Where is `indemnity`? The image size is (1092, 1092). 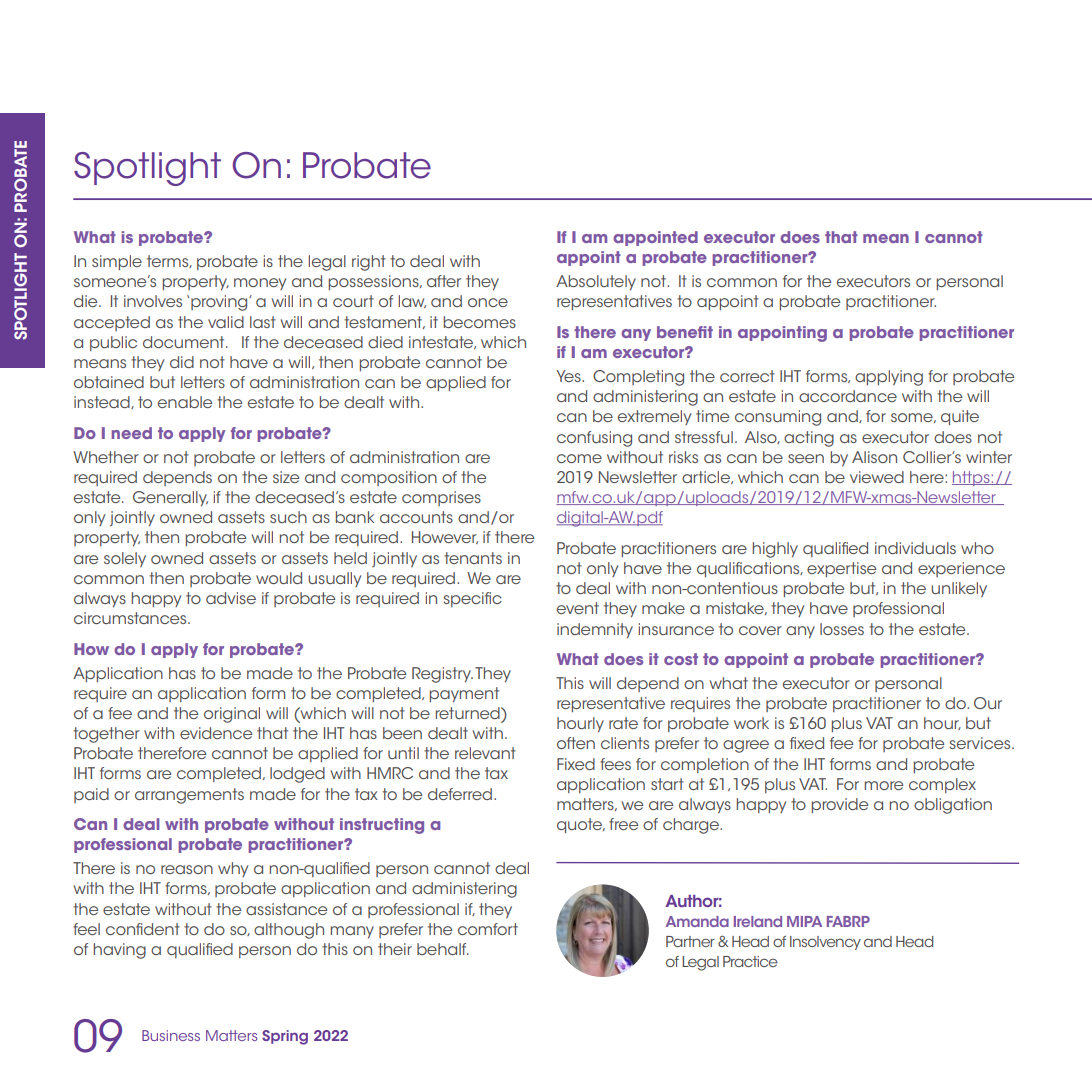 indemnity is located at coordinates (595, 630).
